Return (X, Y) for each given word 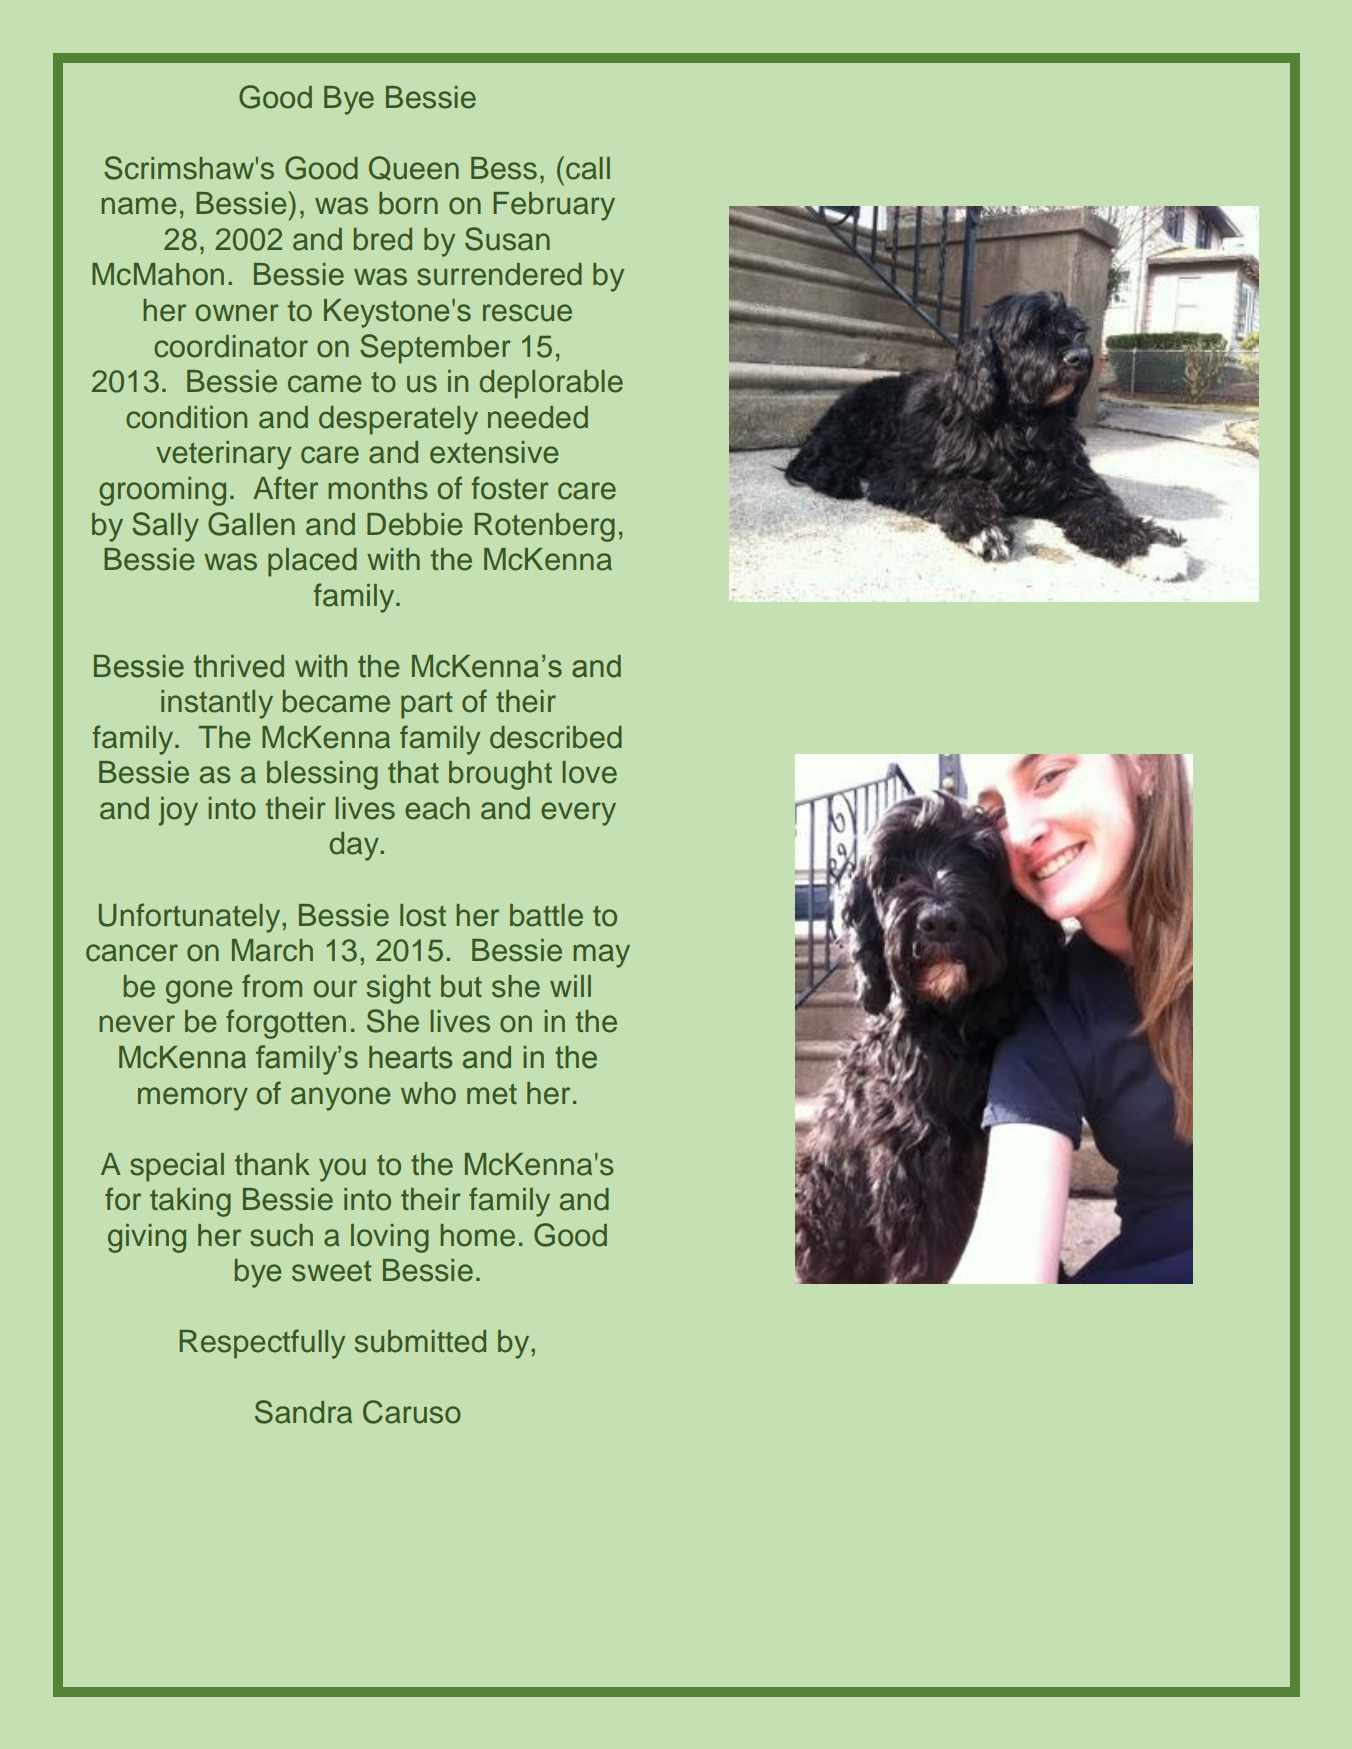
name (138, 206)
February (554, 206)
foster (510, 488)
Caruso (412, 1412)
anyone (340, 1099)
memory (193, 1099)
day (355, 846)
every (578, 814)
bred (383, 239)
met (492, 1094)
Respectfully (262, 1344)
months (378, 488)
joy (178, 811)
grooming (162, 491)
